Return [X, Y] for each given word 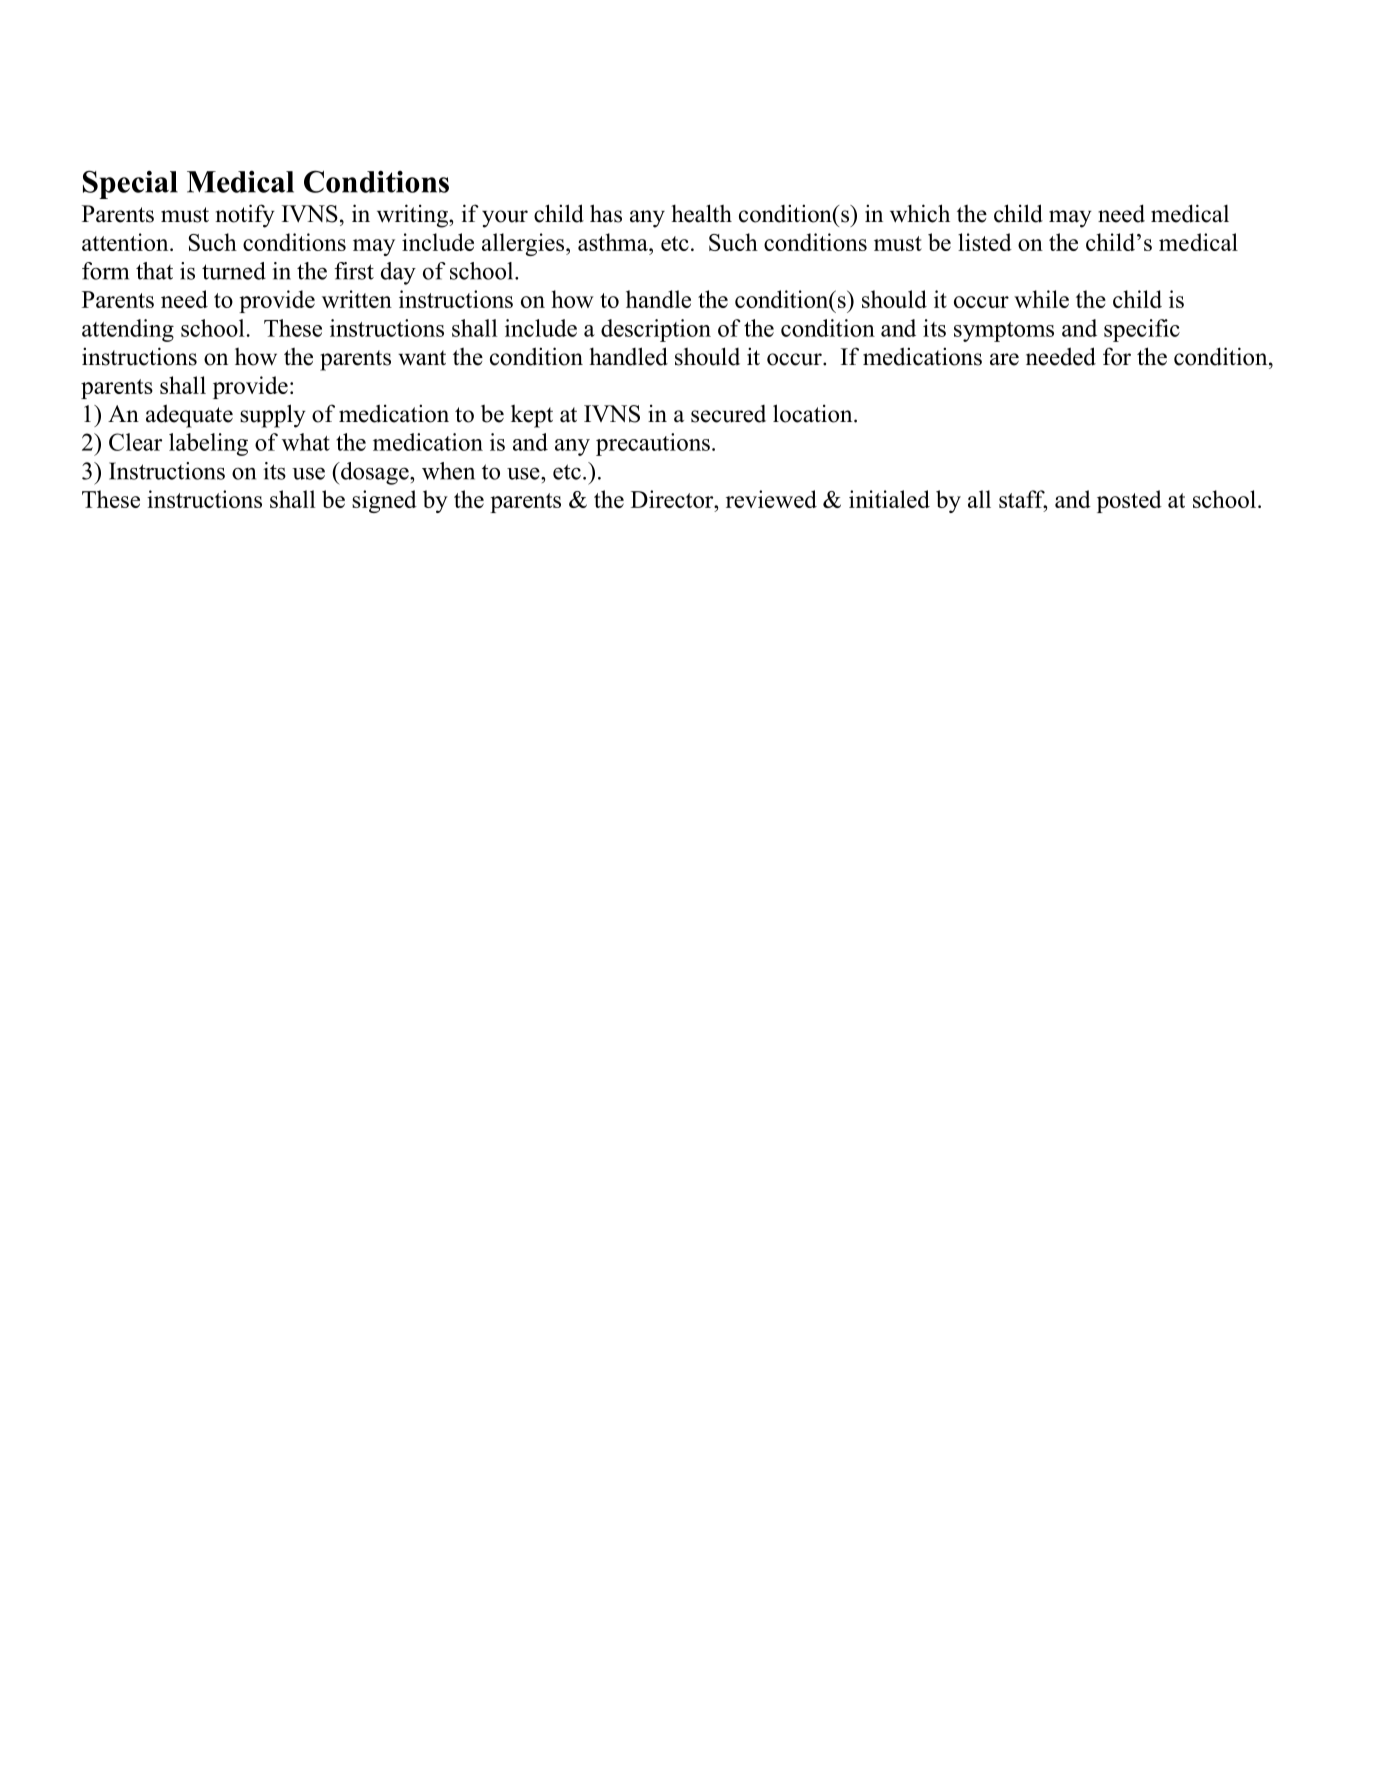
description [656, 330]
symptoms [1004, 332]
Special [130, 184]
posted [1129, 501]
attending [128, 330]
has [606, 213]
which [920, 213]
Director [673, 499]
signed [384, 501]
